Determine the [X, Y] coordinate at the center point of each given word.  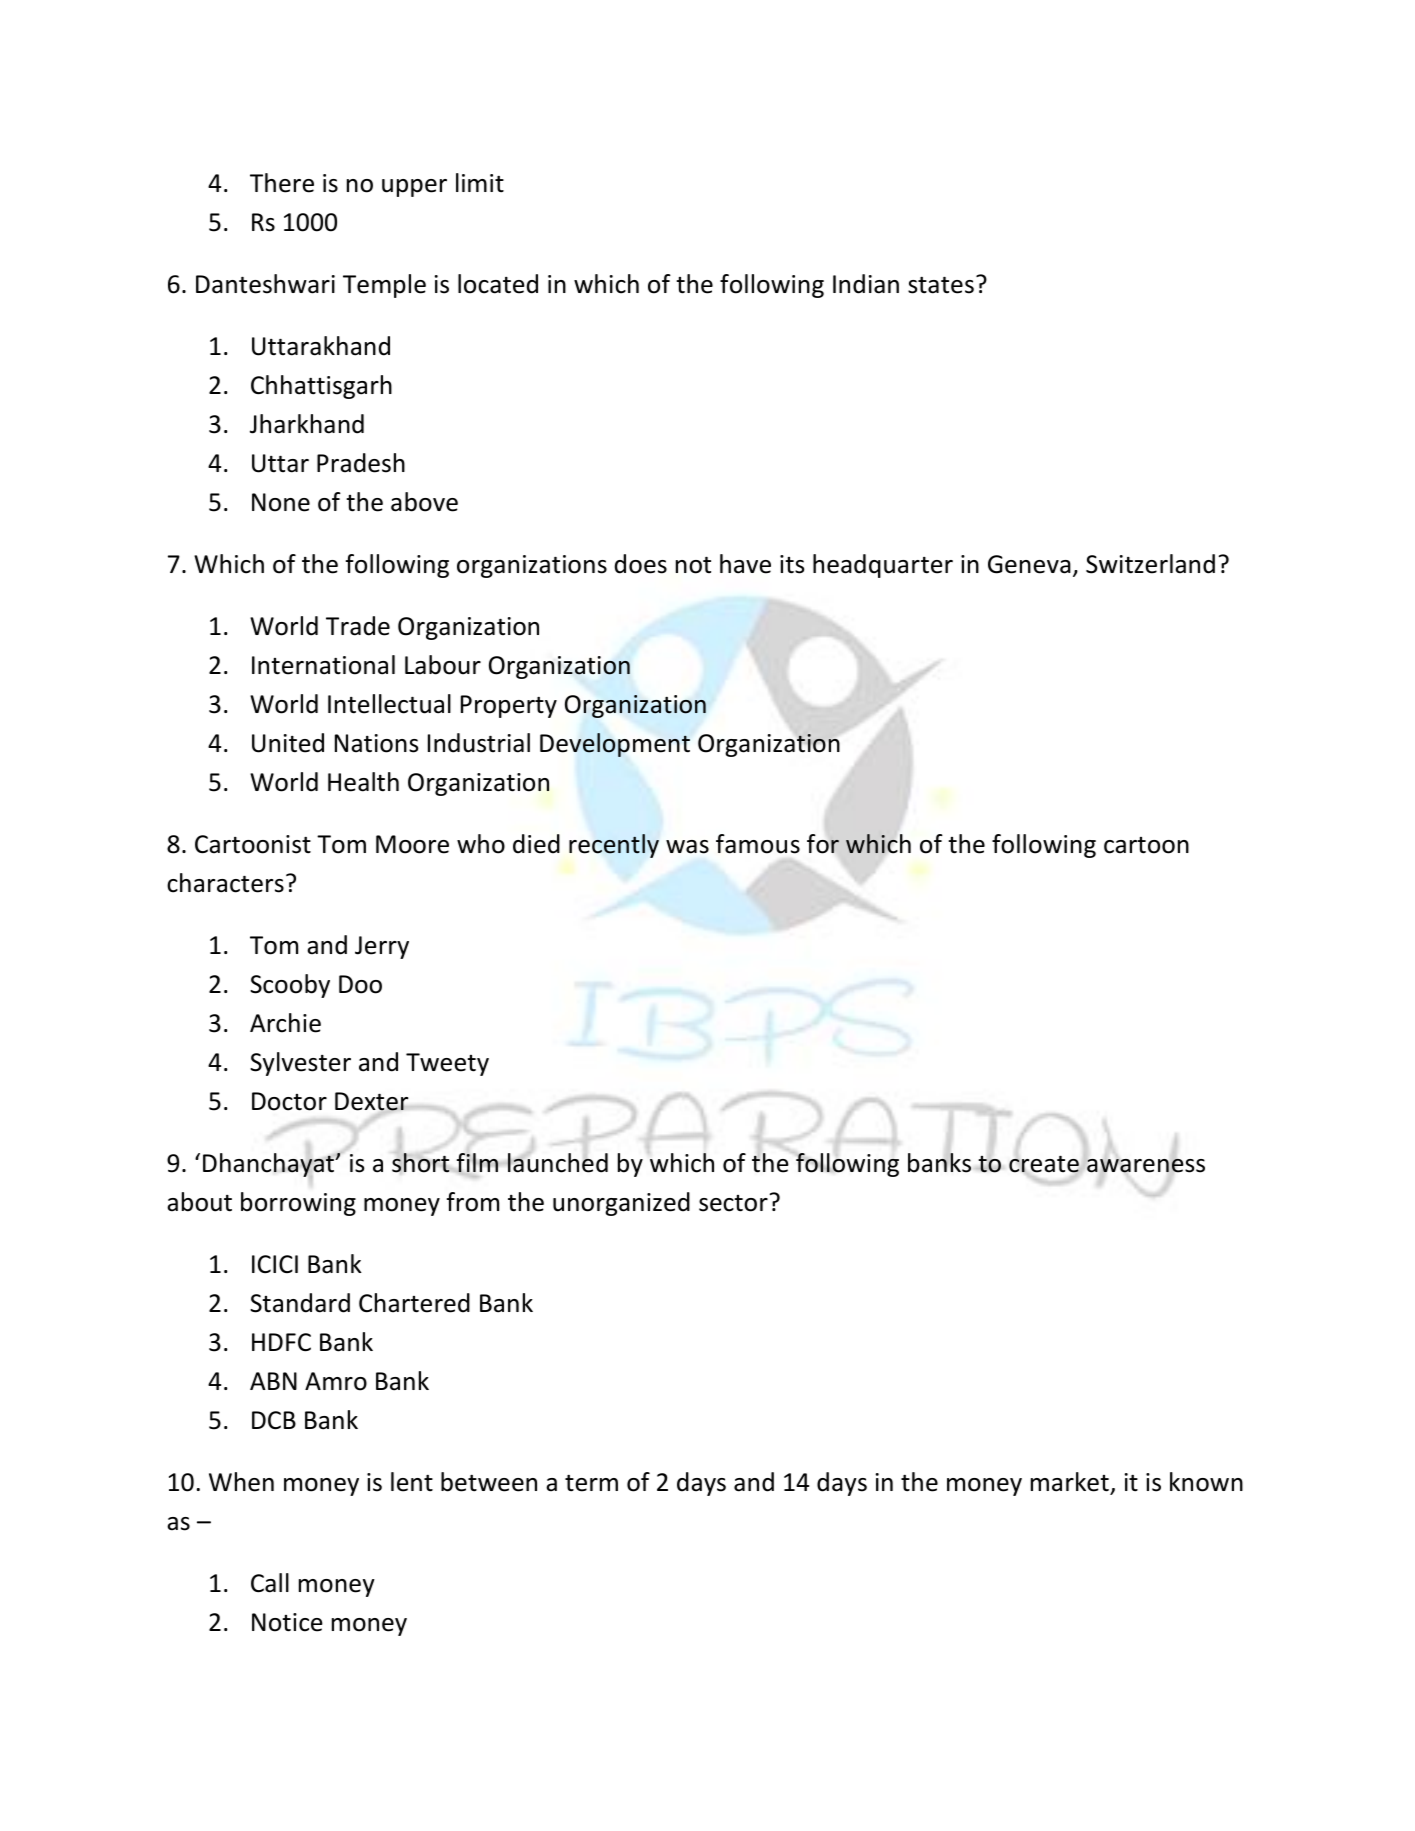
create [1044, 1165]
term [591, 1483]
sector [733, 1203]
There [282, 183]
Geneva [1029, 564]
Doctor [289, 1101]
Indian [866, 284]
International [323, 665]
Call [270, 1583]
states [941, 285]
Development [615, 745]
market [1070, 1482]
